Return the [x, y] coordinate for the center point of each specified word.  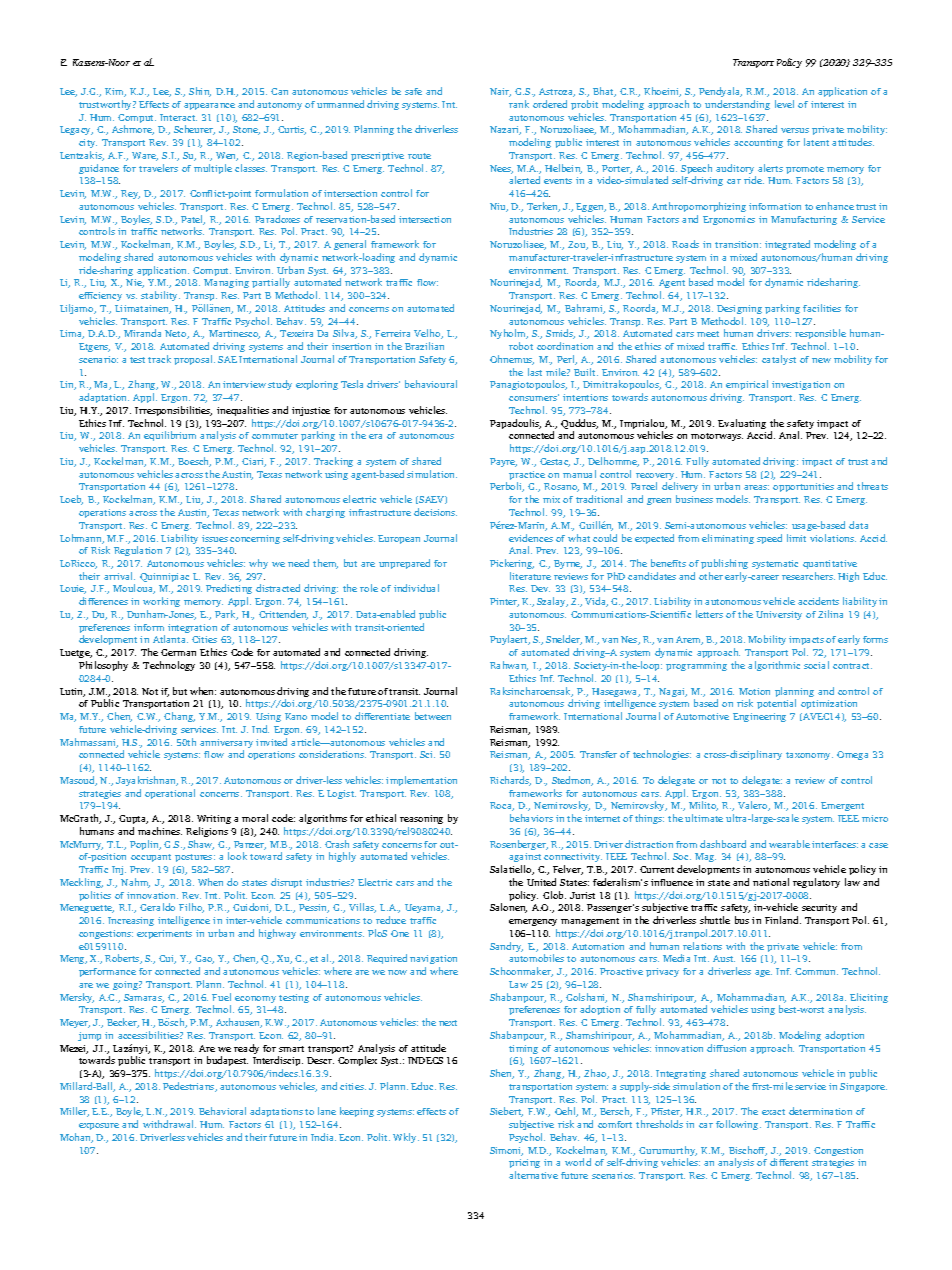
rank [519, 104]
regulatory [816, 883]
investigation [801, 385]
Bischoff [748, 1151]
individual [416, 588]
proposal [194, 360]
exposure [99, 1126]
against [525, 859]
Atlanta [170, 639]
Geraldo [157, 907]
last [535, 372]
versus [795, 130]
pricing [524, 1165]
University [779, 615]
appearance [209, 106]
